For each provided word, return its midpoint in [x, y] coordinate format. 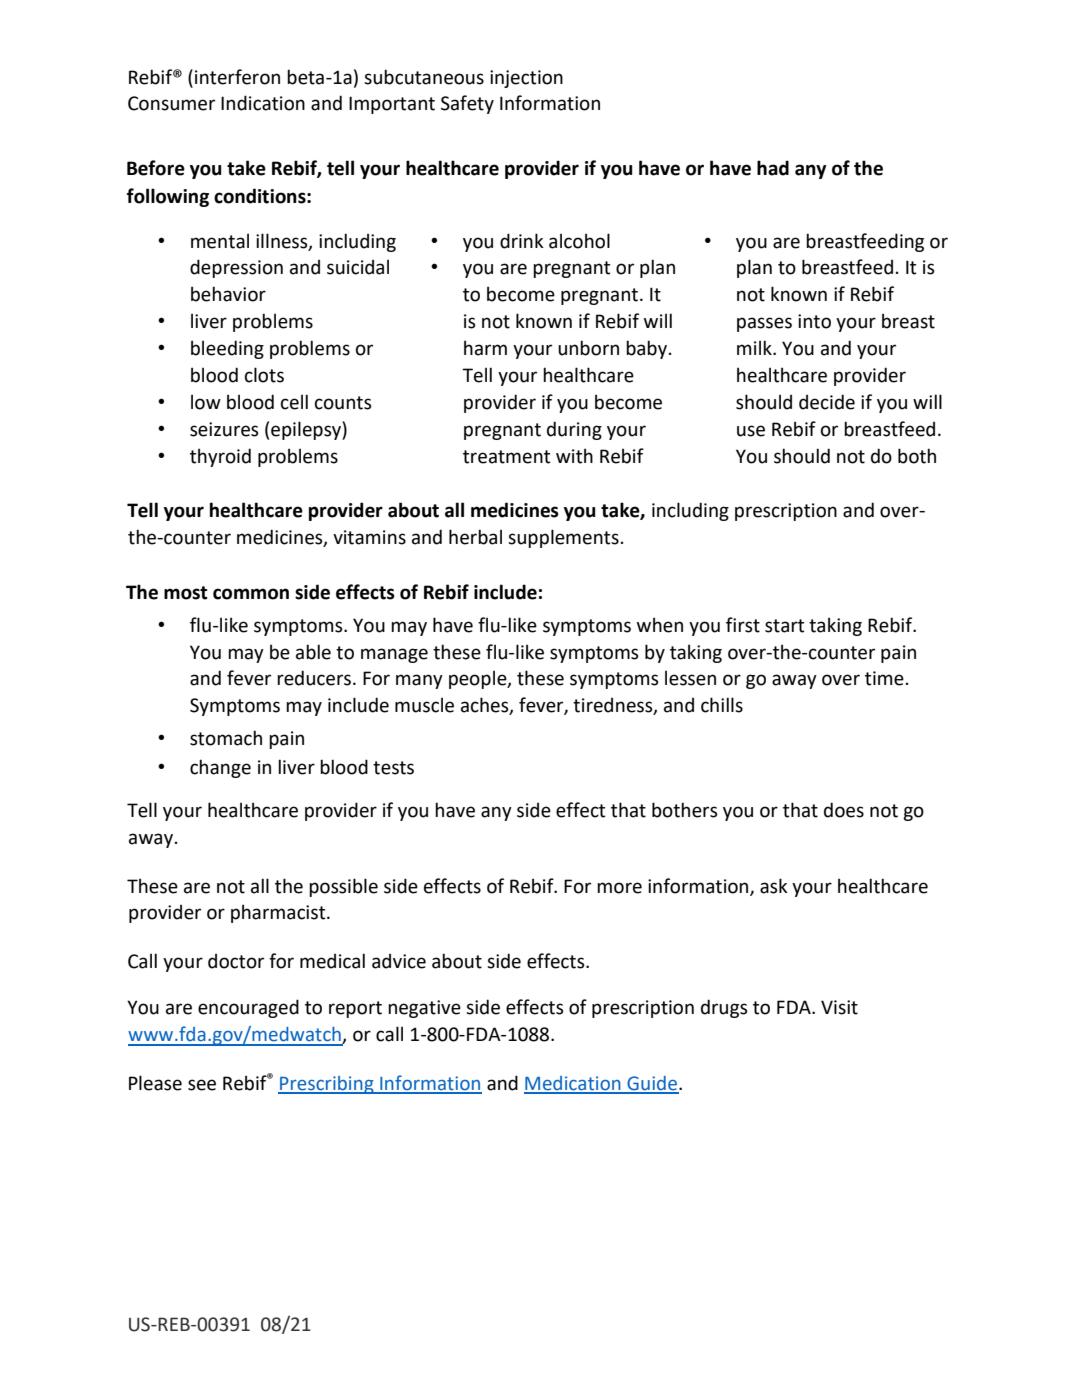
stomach [226, 738]
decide [827, 402]
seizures [224, 429]
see [202, 1085]
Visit [839, 1007]
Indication [263, 103]
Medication [573, 1084]
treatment [506, 457]
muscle [424, 705]
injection [526, 79]
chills [722, 705]
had [773, 168]
